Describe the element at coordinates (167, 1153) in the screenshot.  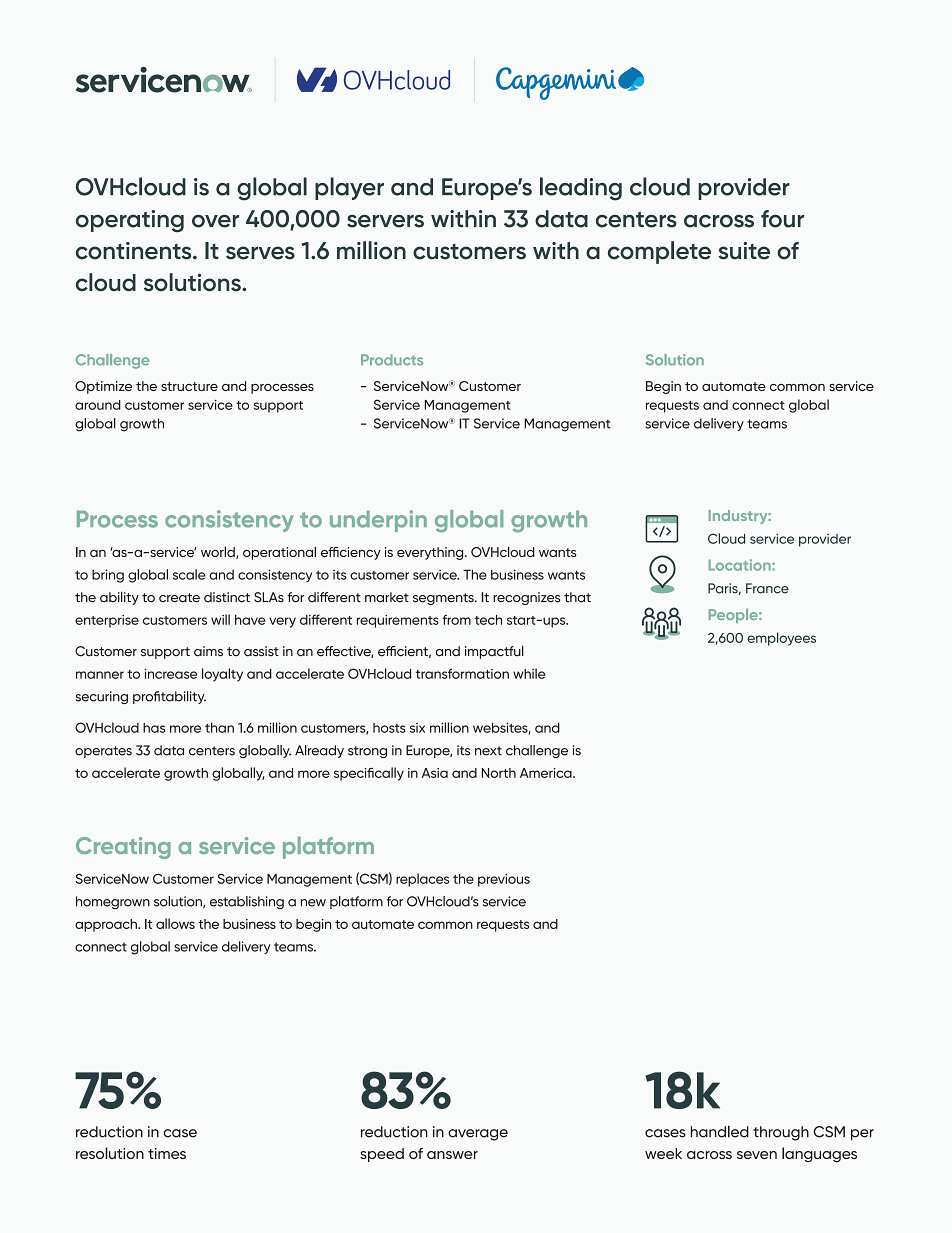
I see `times` at that location.
